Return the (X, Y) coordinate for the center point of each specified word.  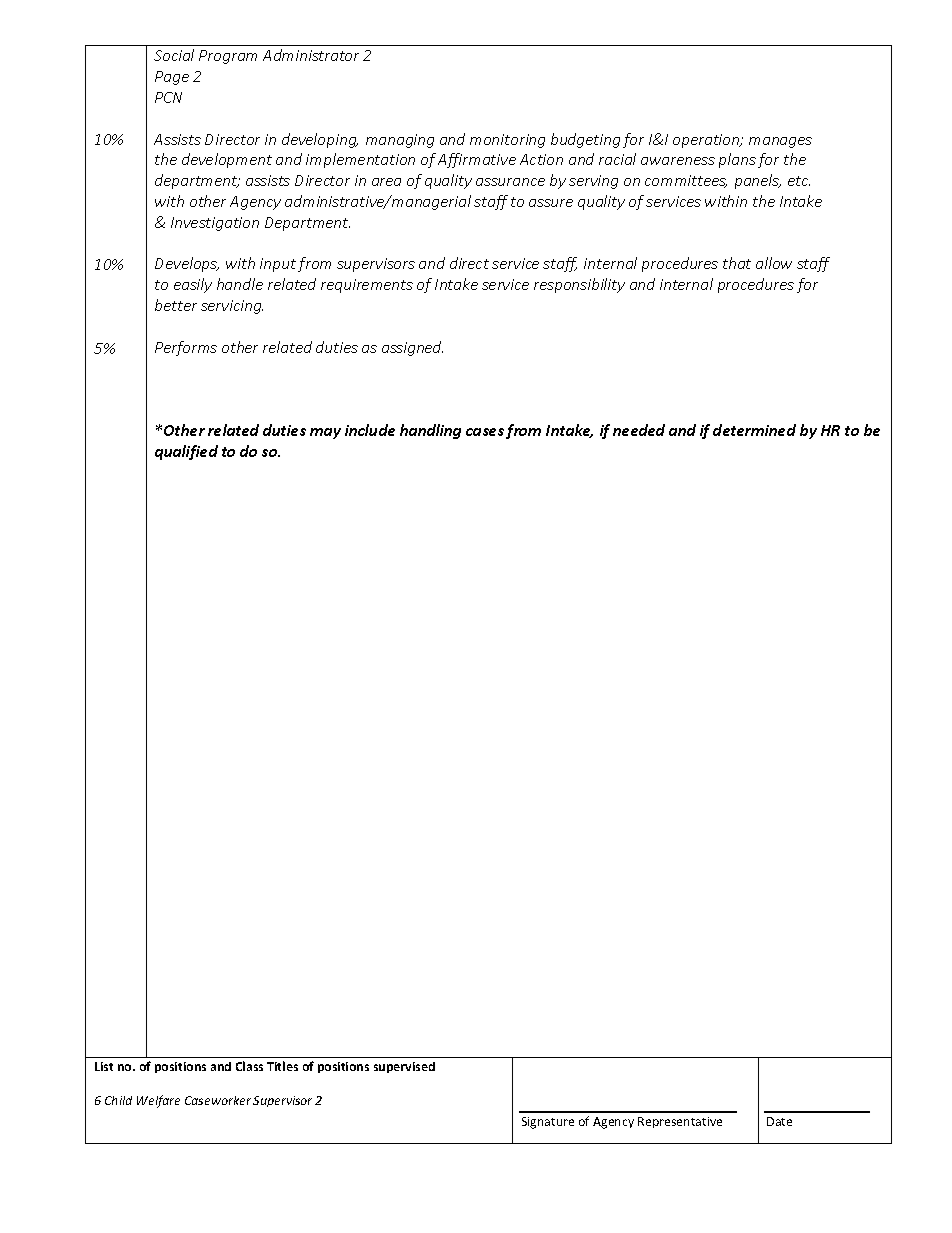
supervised (404, 1067)
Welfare (158, 1101)
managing (400, 141)
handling (430, 431)
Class (249, 1066)
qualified (186, 452)
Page (172, 78)
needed (639, 430)
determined (754, 430)
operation (707, 141)
